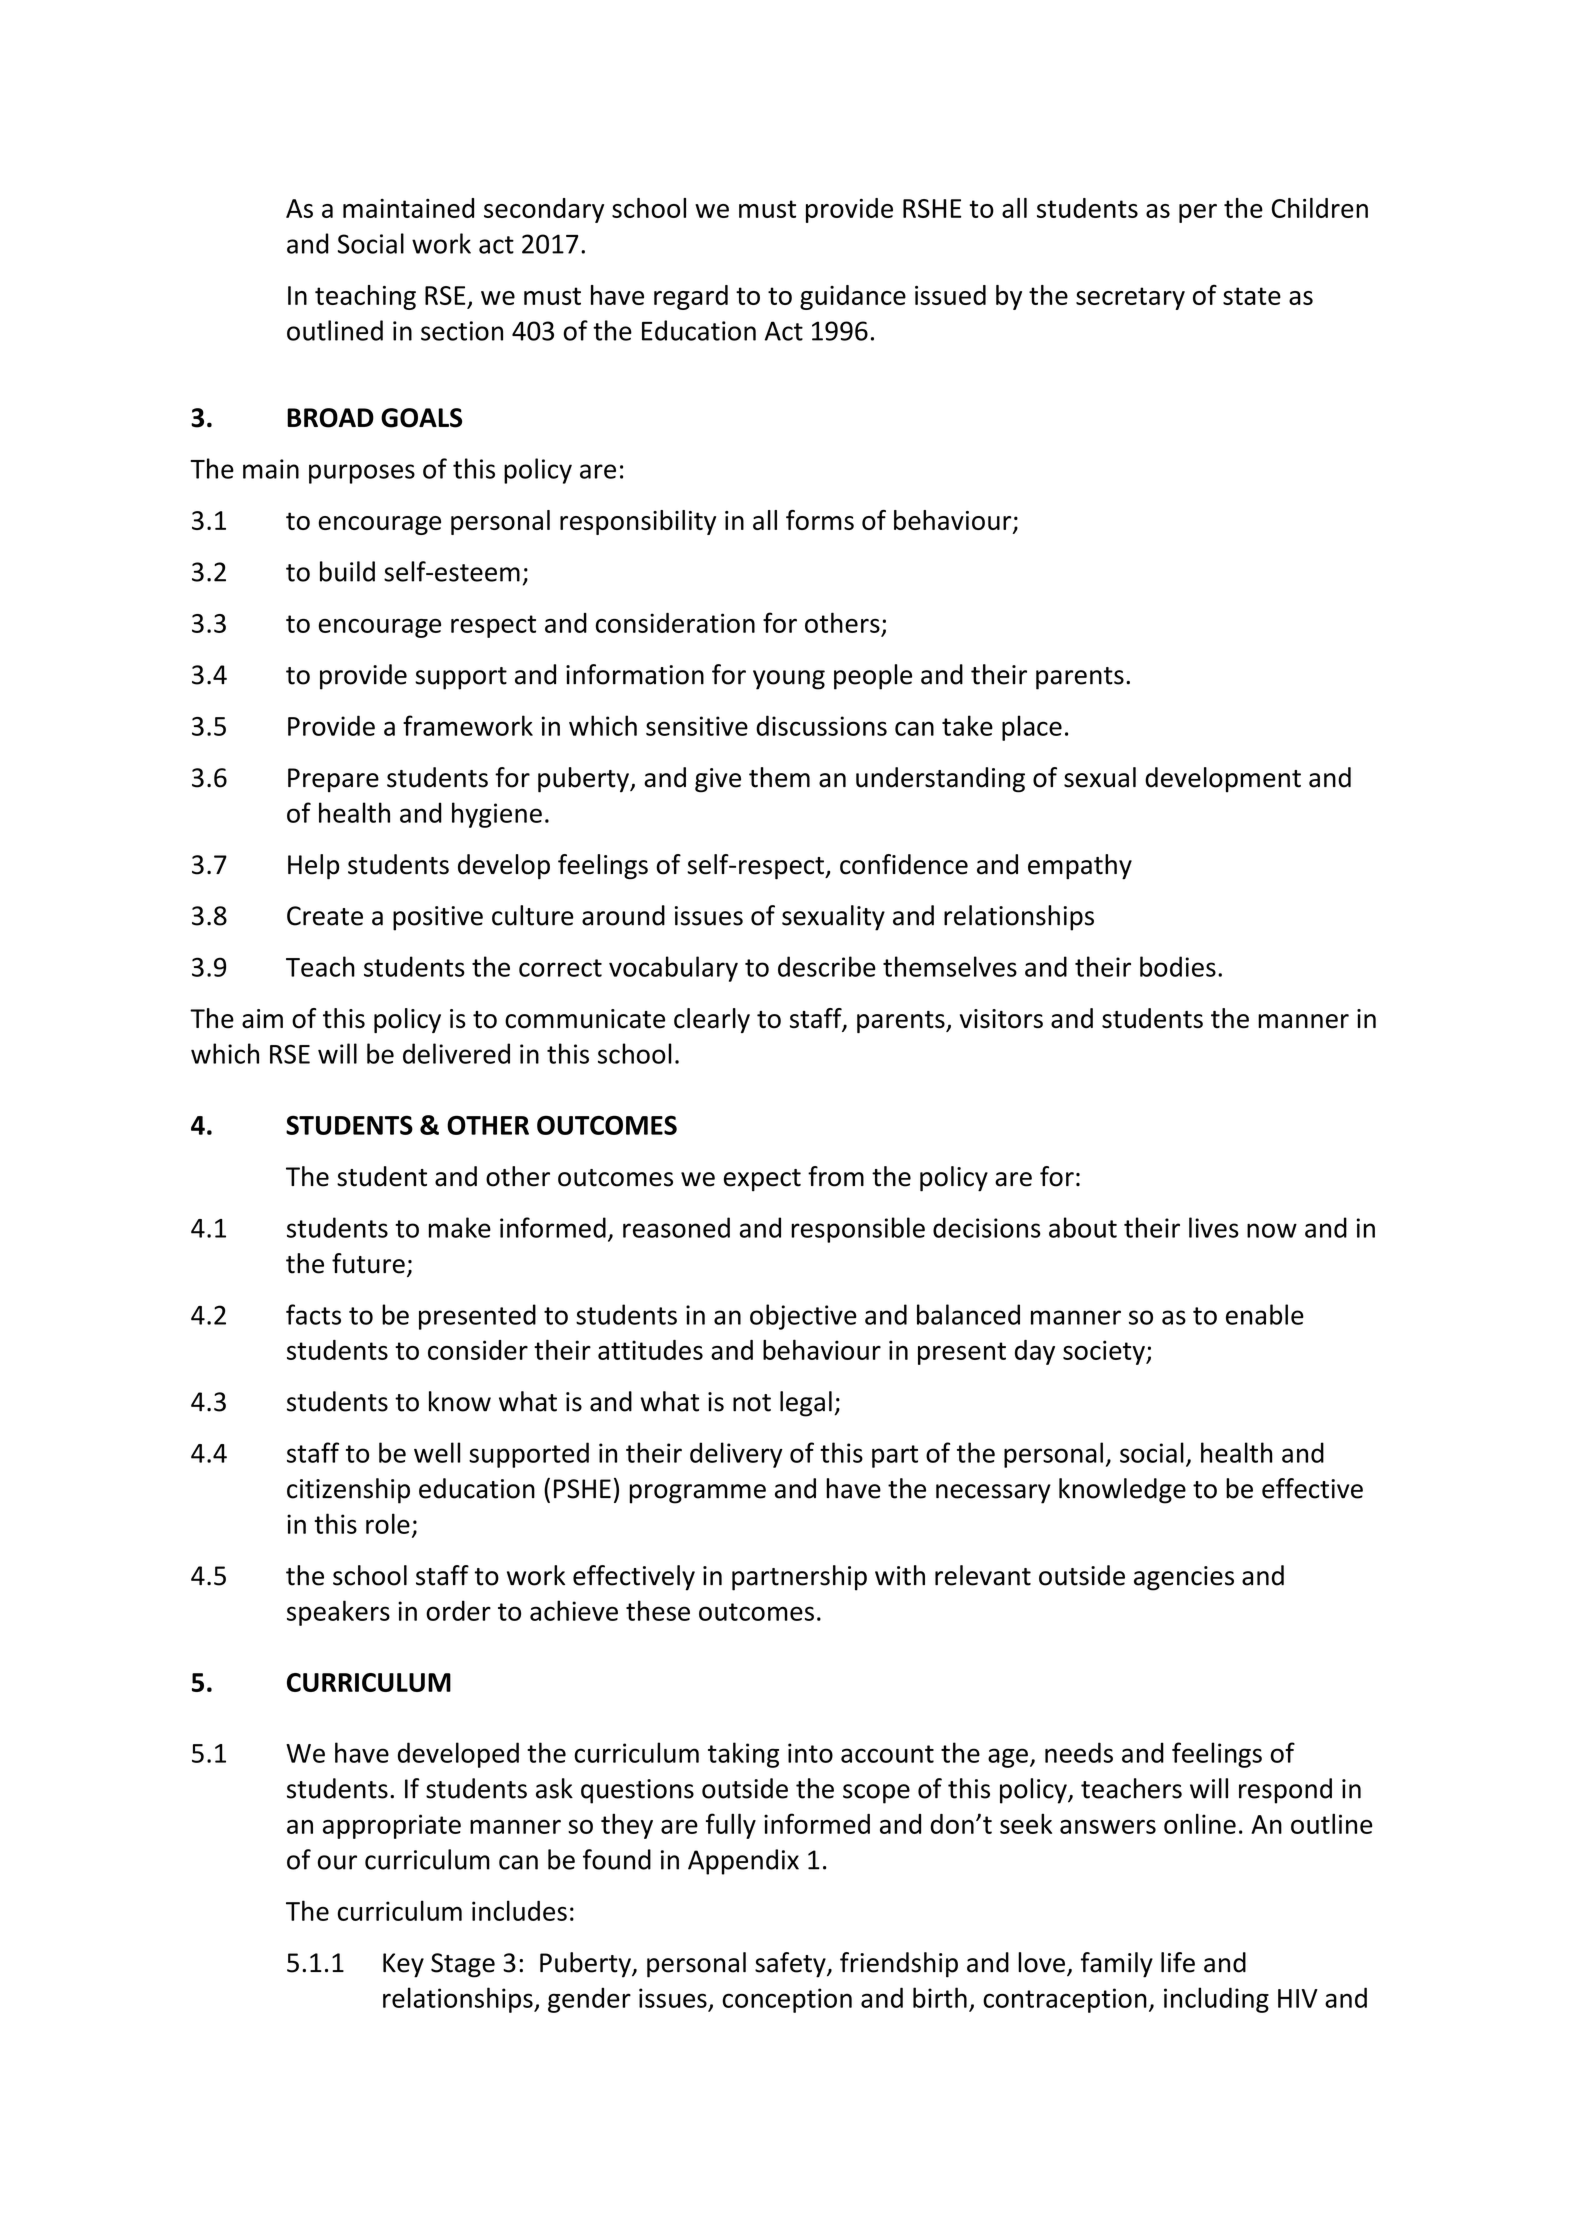 Image resolution: width=1575 pixels, height=2227 pixels. What do you see at coordinates (718, 780) in the document?
I see `give` at bounding box center [718, 780].
